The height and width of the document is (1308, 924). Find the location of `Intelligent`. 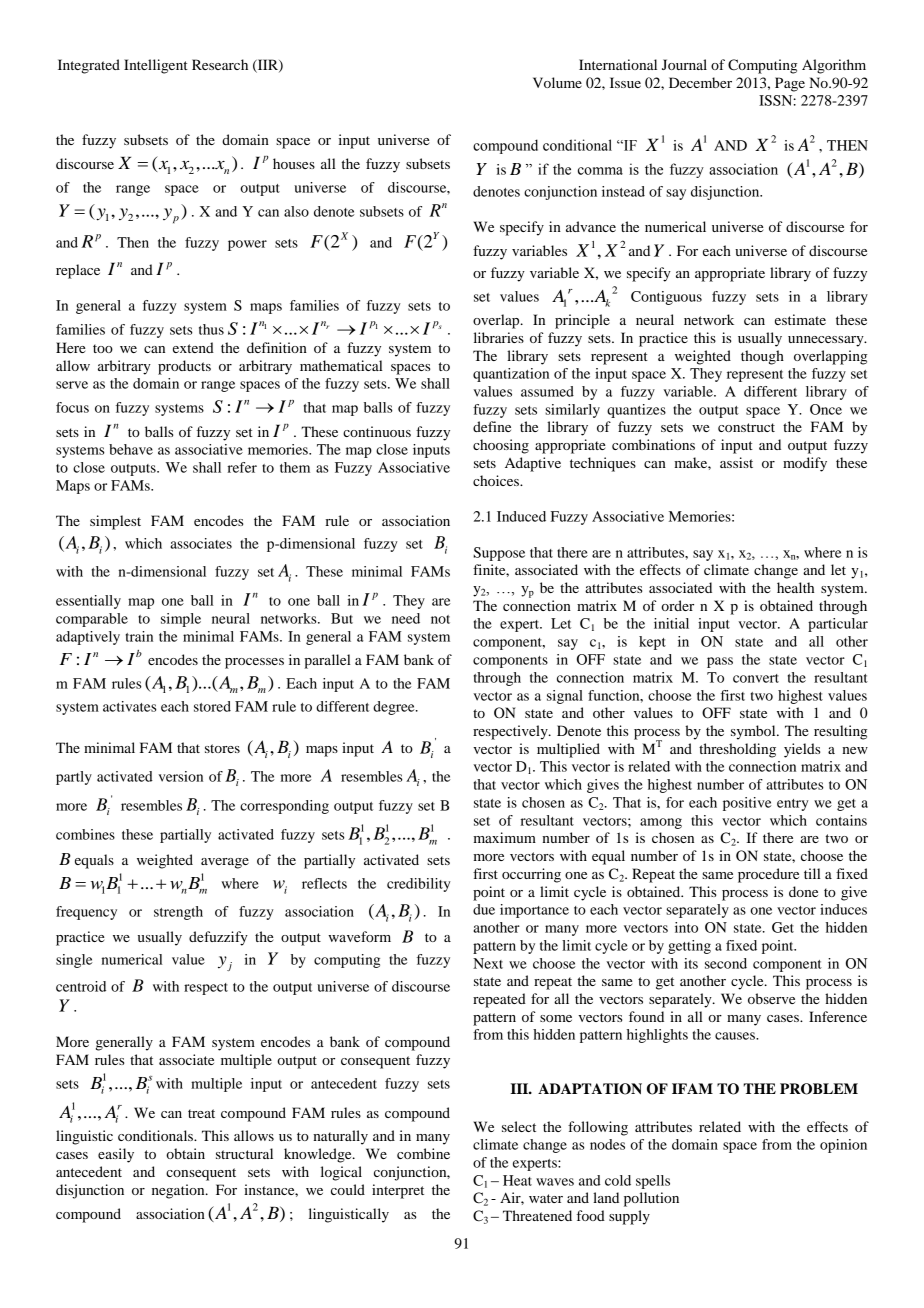

Intelligent is located at coordinates (156, 66).
